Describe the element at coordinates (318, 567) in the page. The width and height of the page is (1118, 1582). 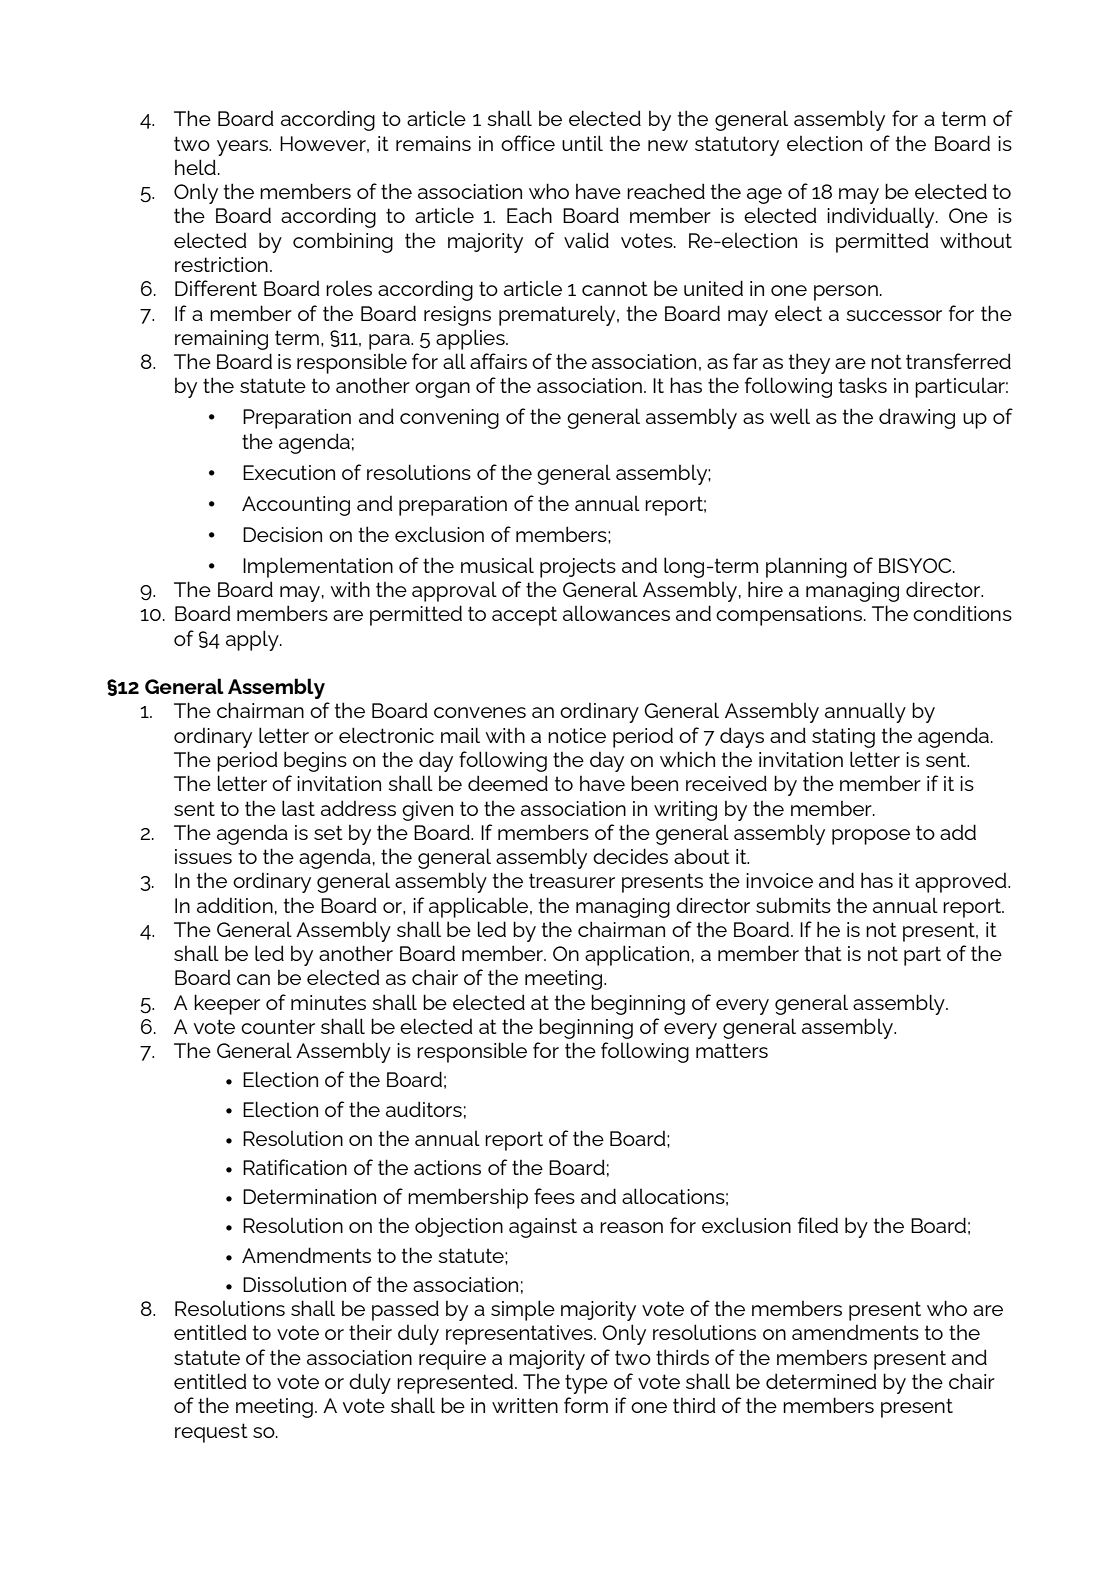
I see `Implementation` at that location.
